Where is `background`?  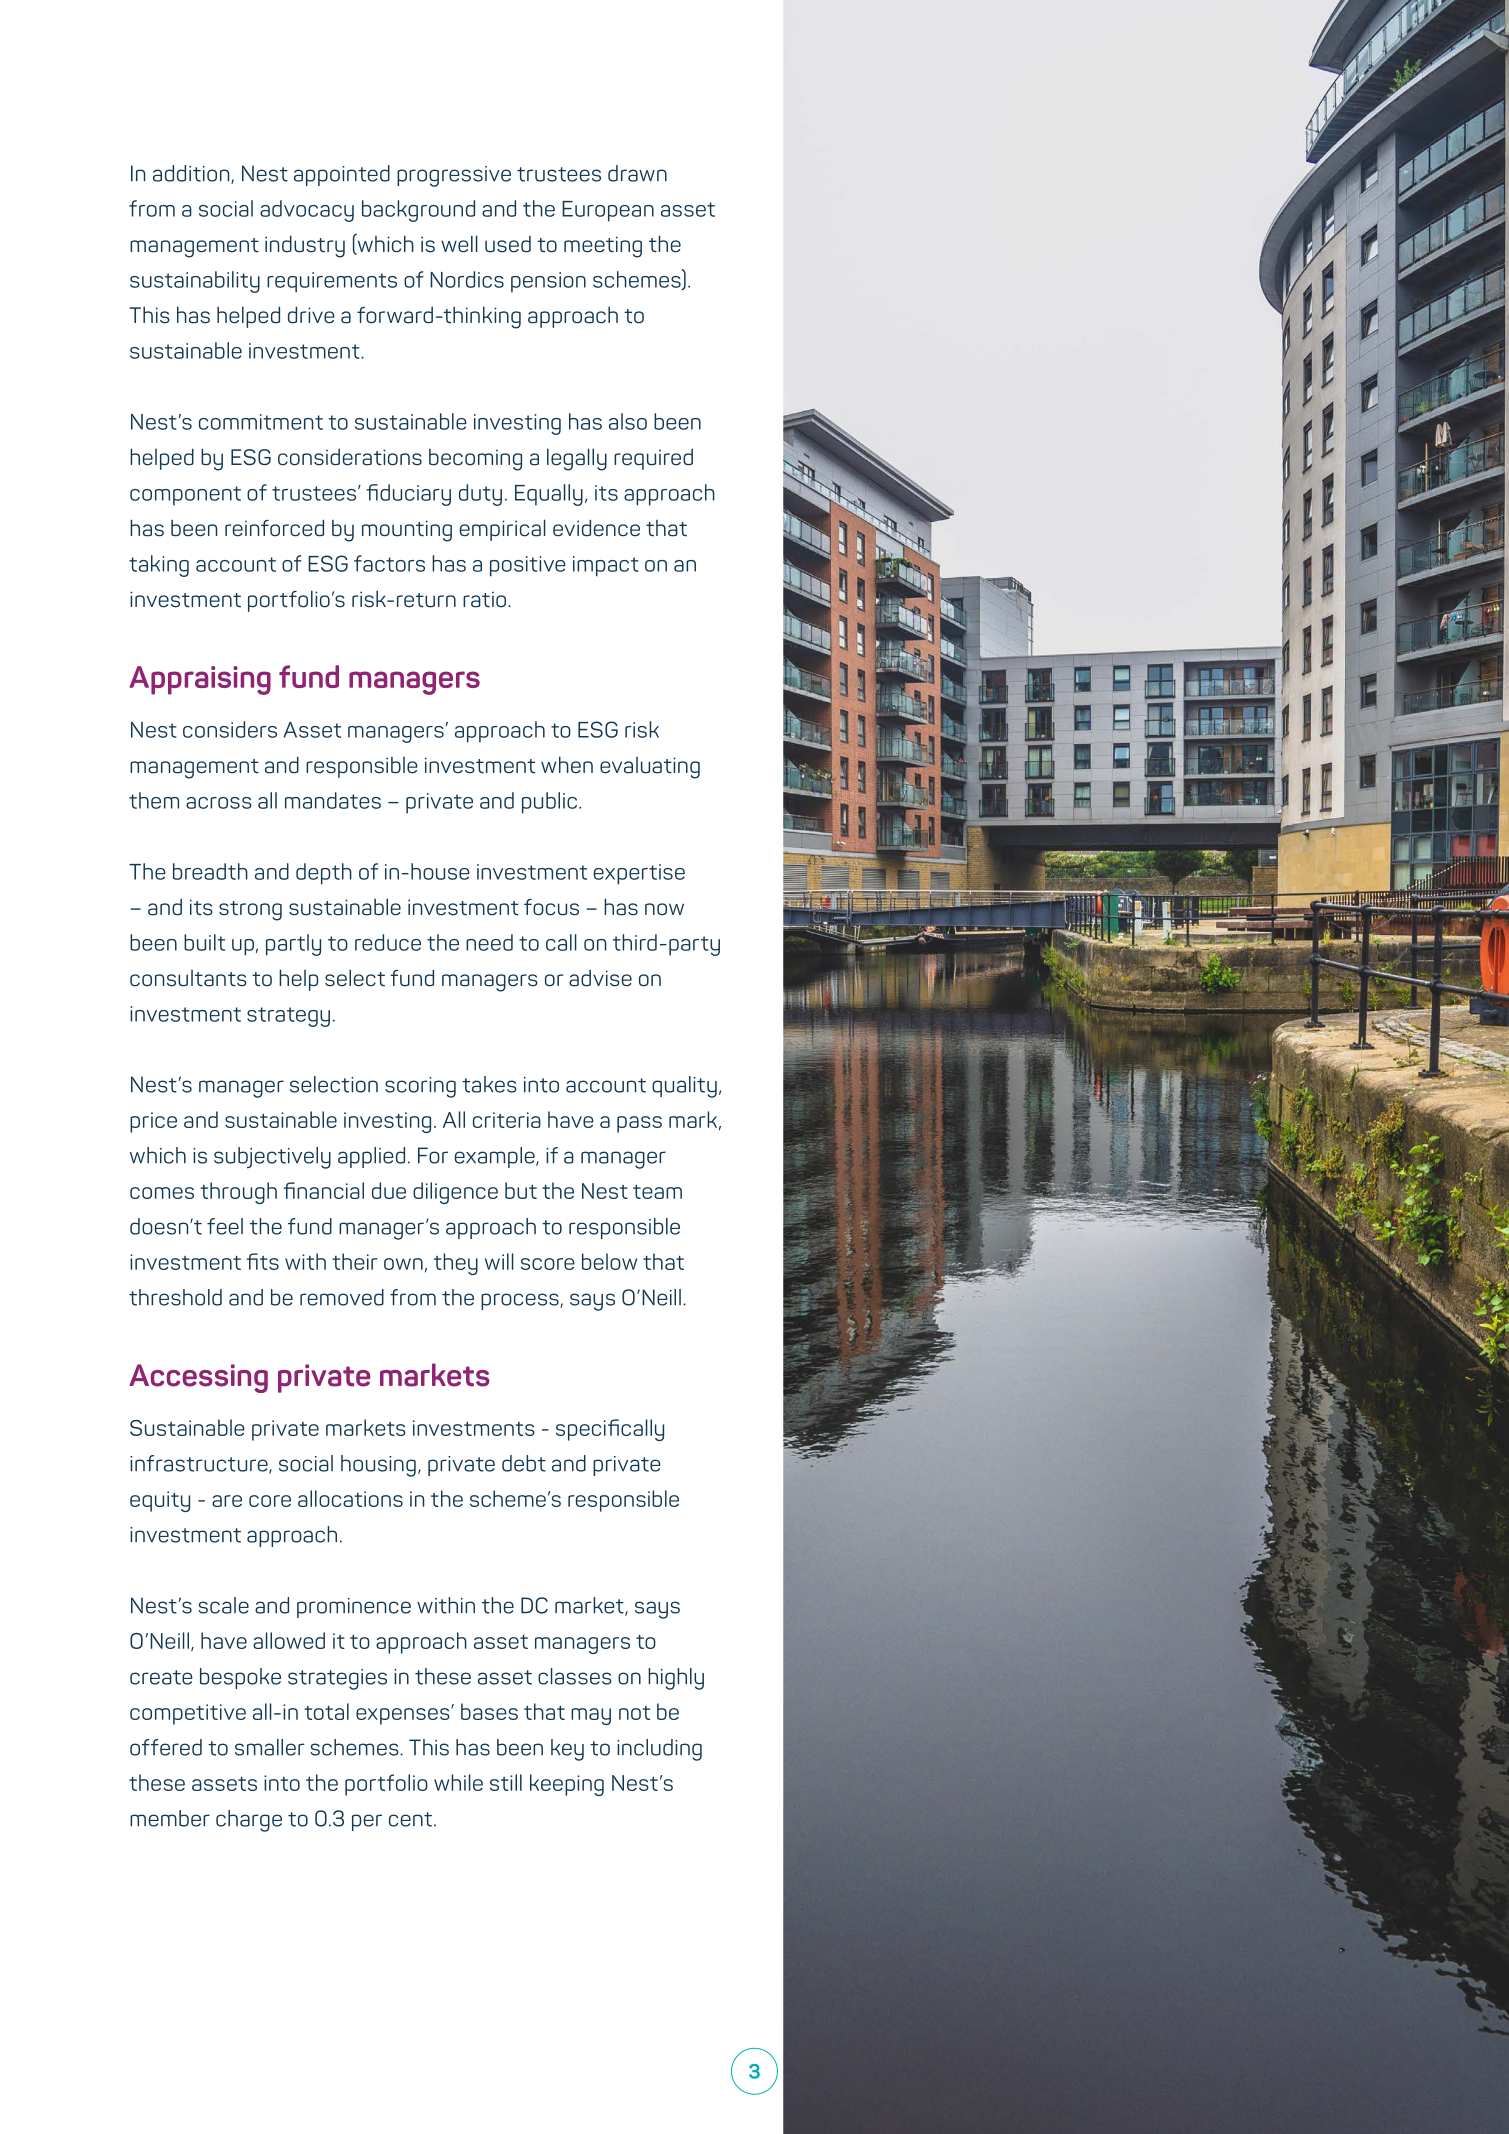 background is located at coordinates (418, 211).
